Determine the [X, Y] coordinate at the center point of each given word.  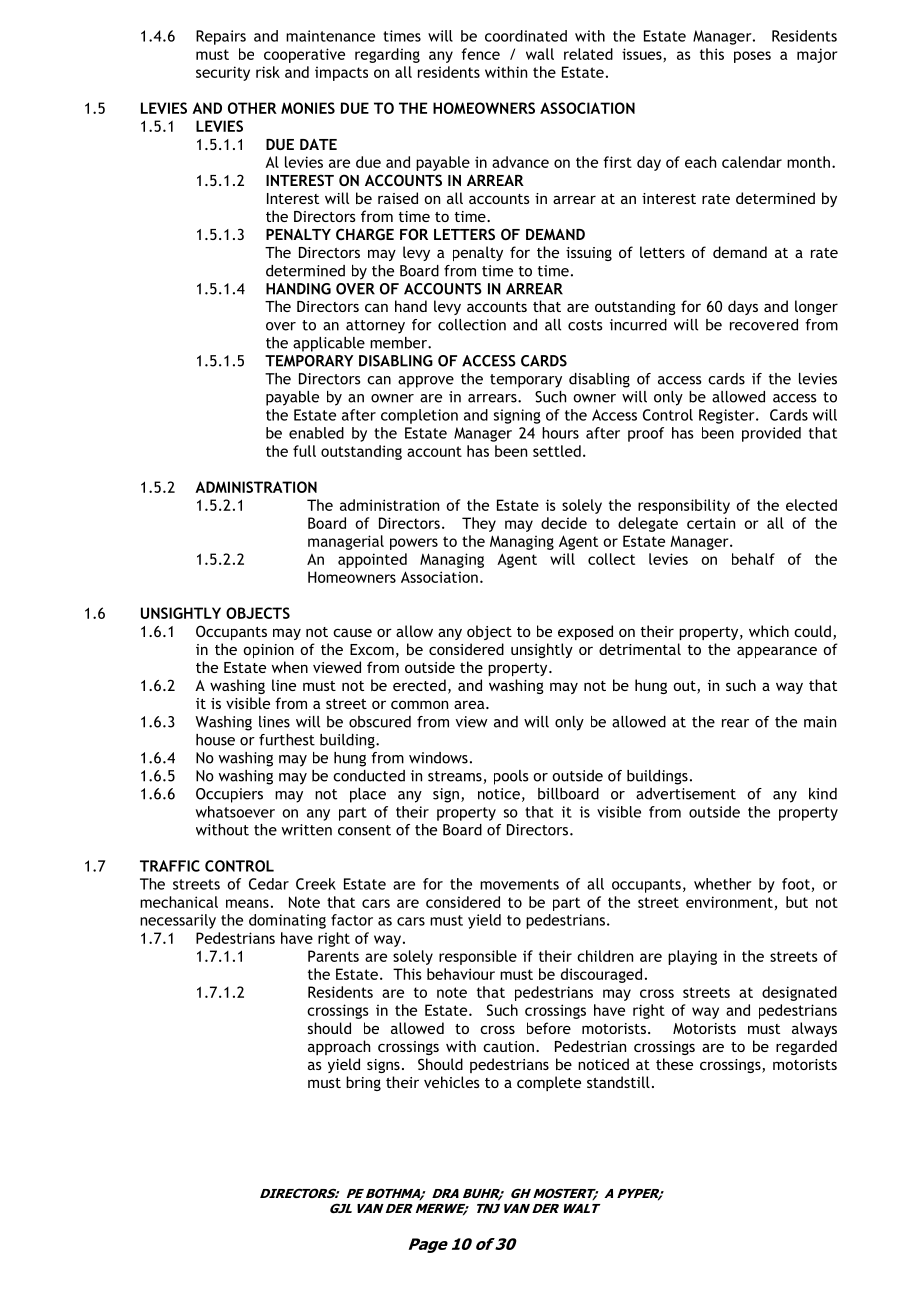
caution [508, 1046]
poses [752, 57]
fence [480, 54]
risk [268, 72]
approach [339, 1047]
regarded [806, 1047]
